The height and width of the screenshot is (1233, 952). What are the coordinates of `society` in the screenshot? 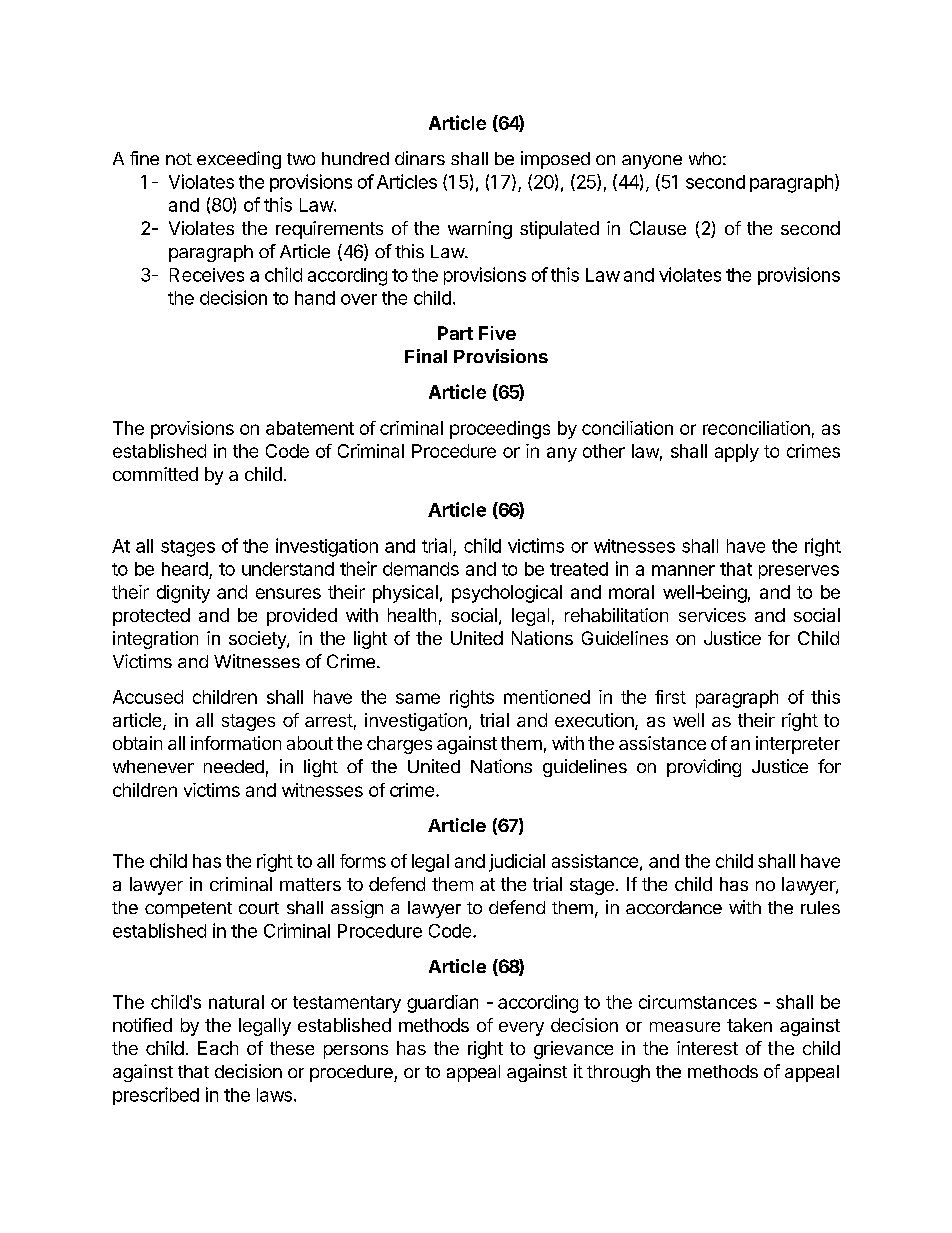 It's located at (258, 640).
